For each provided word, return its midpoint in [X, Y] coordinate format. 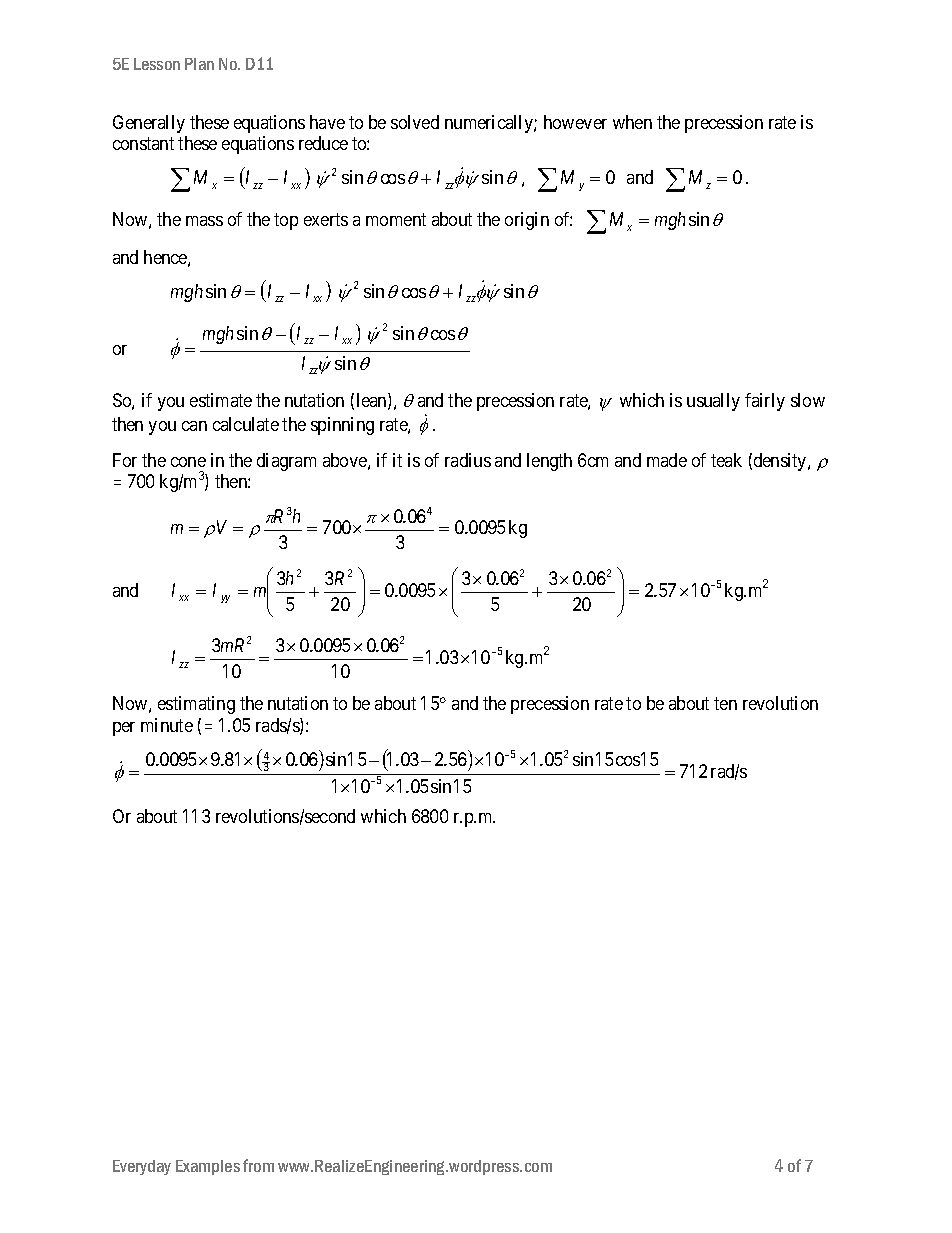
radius [468, 460]
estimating [196, 705]
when [632, 122]
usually [713, 402]
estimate [221, 400]
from [258, 1165]
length [549, 462]
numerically [490, 124]
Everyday [142, 1167]
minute [167, 725]
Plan [199, 64]
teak [726, 460]
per [124, 729]
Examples [208, 1167]
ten [725, 704]
